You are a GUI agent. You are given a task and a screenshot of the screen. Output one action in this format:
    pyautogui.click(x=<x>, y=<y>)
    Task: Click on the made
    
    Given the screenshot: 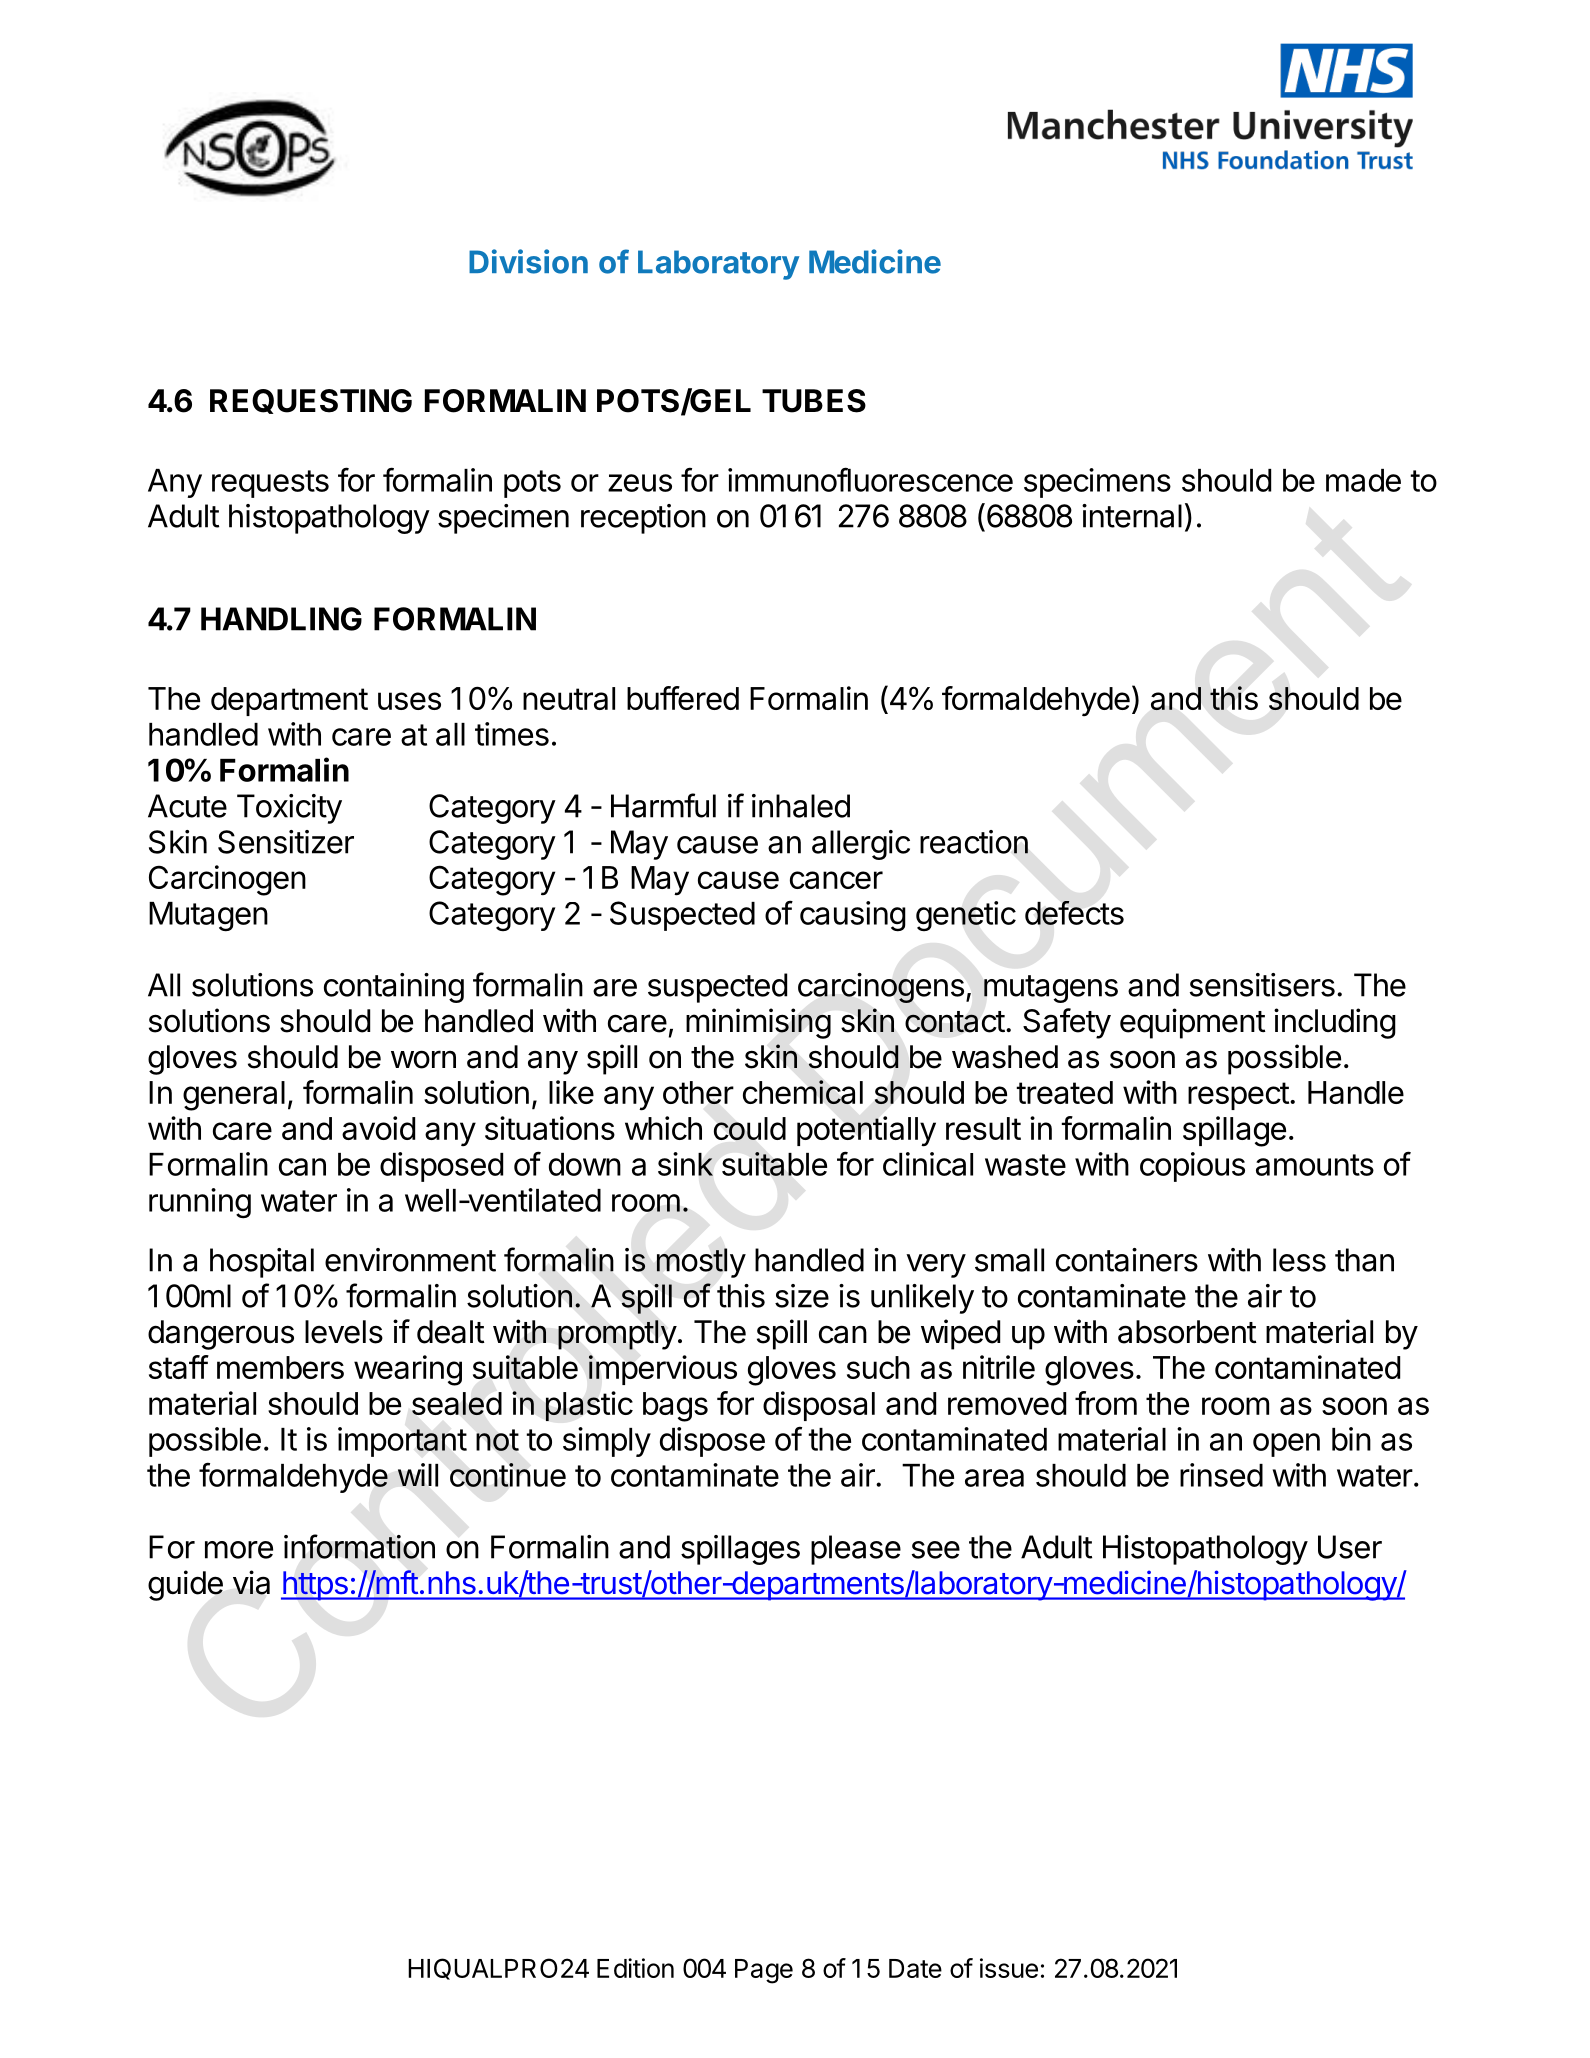 What is the action you would take?
    pyautogui.click(x=1363, y=480)
